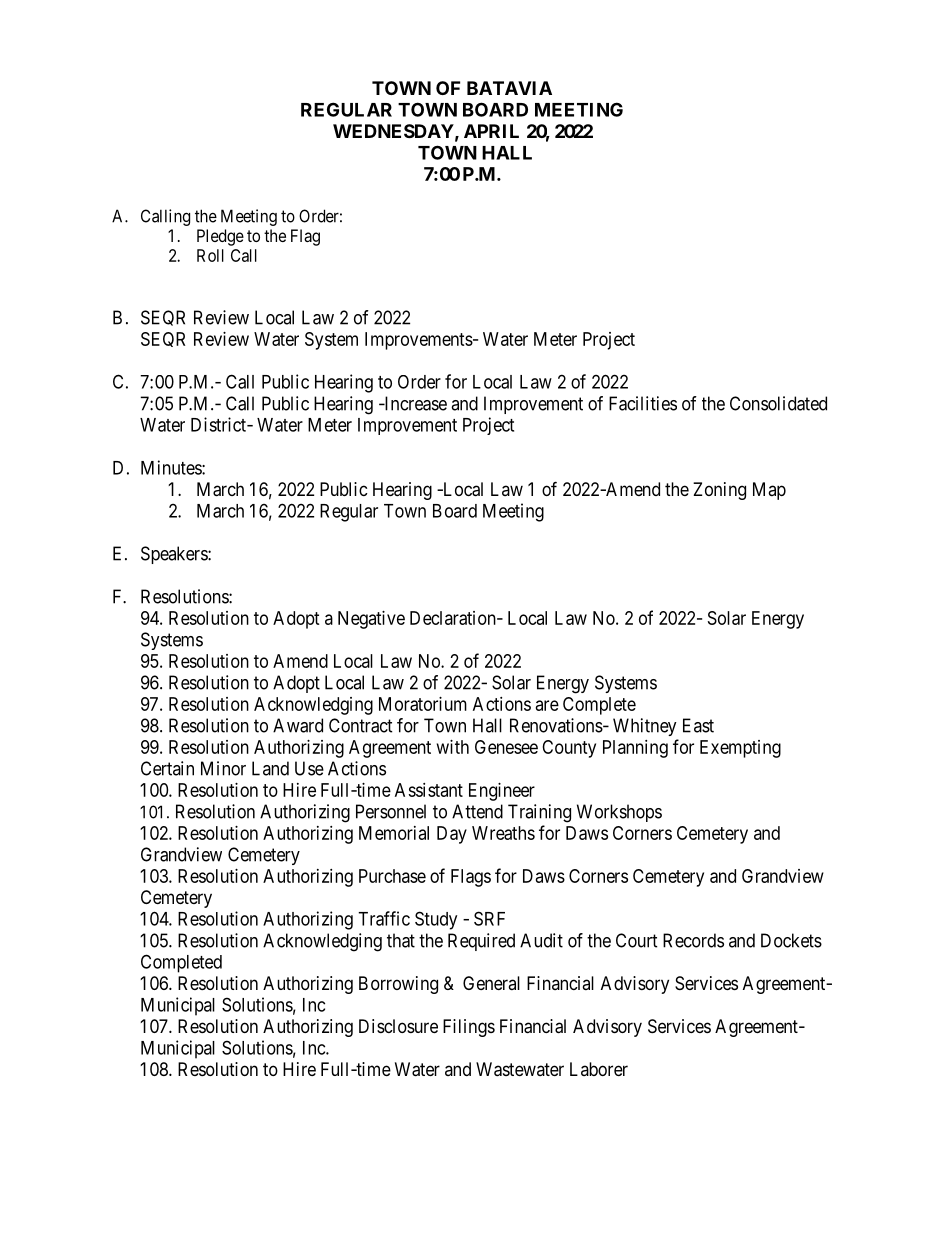 The height and width of the document is (1233, 952). What do you see at coordinates (175, 555) in the document?
I see `Speakers` at bounding box center [175, 555].
